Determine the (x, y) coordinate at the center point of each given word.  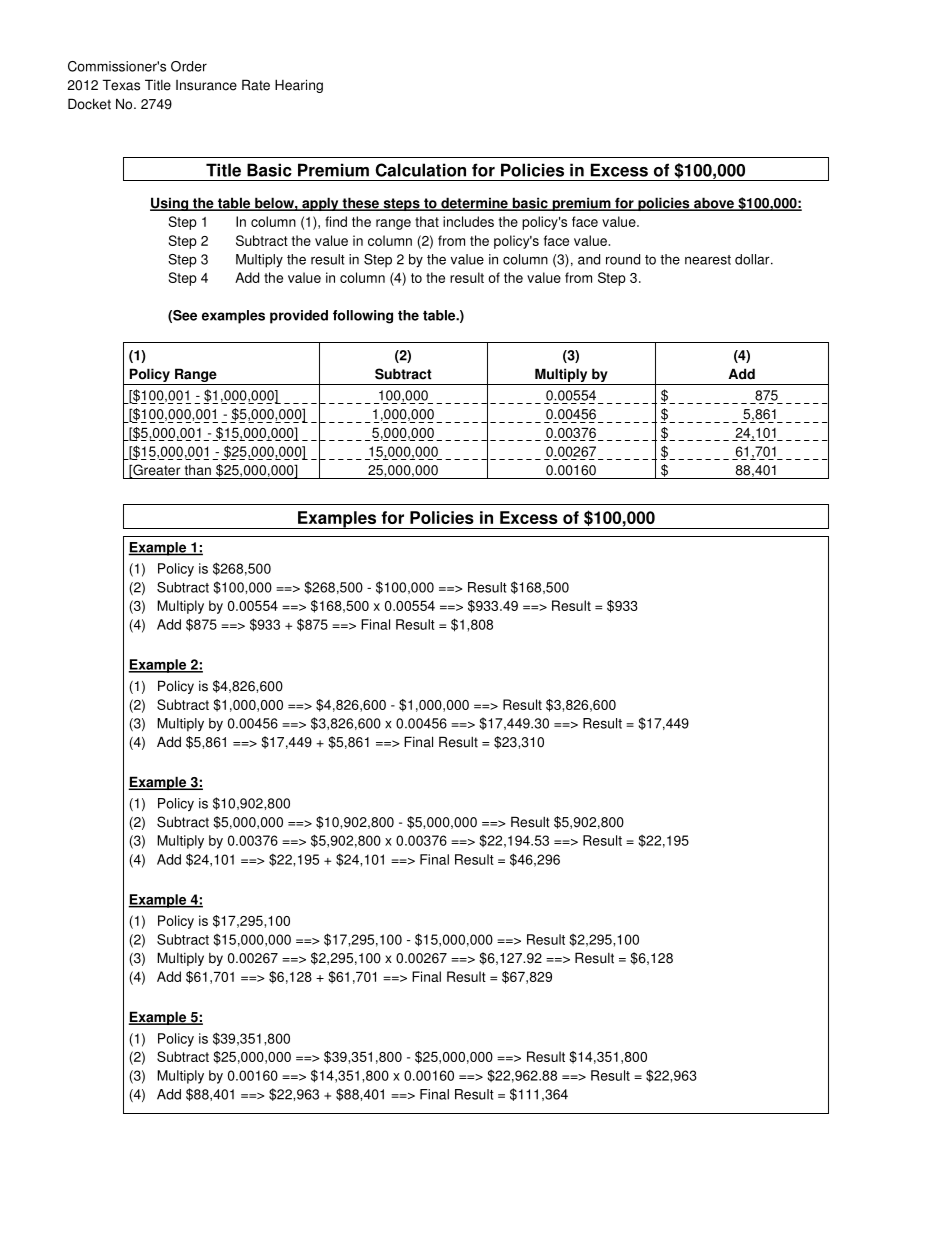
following (363, 317)
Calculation (420, 170)
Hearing (299, 86)
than (198, 470)
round (623, 259)
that (427, 221)
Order (189, 66)
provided (299, 317)
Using (170, 204)
